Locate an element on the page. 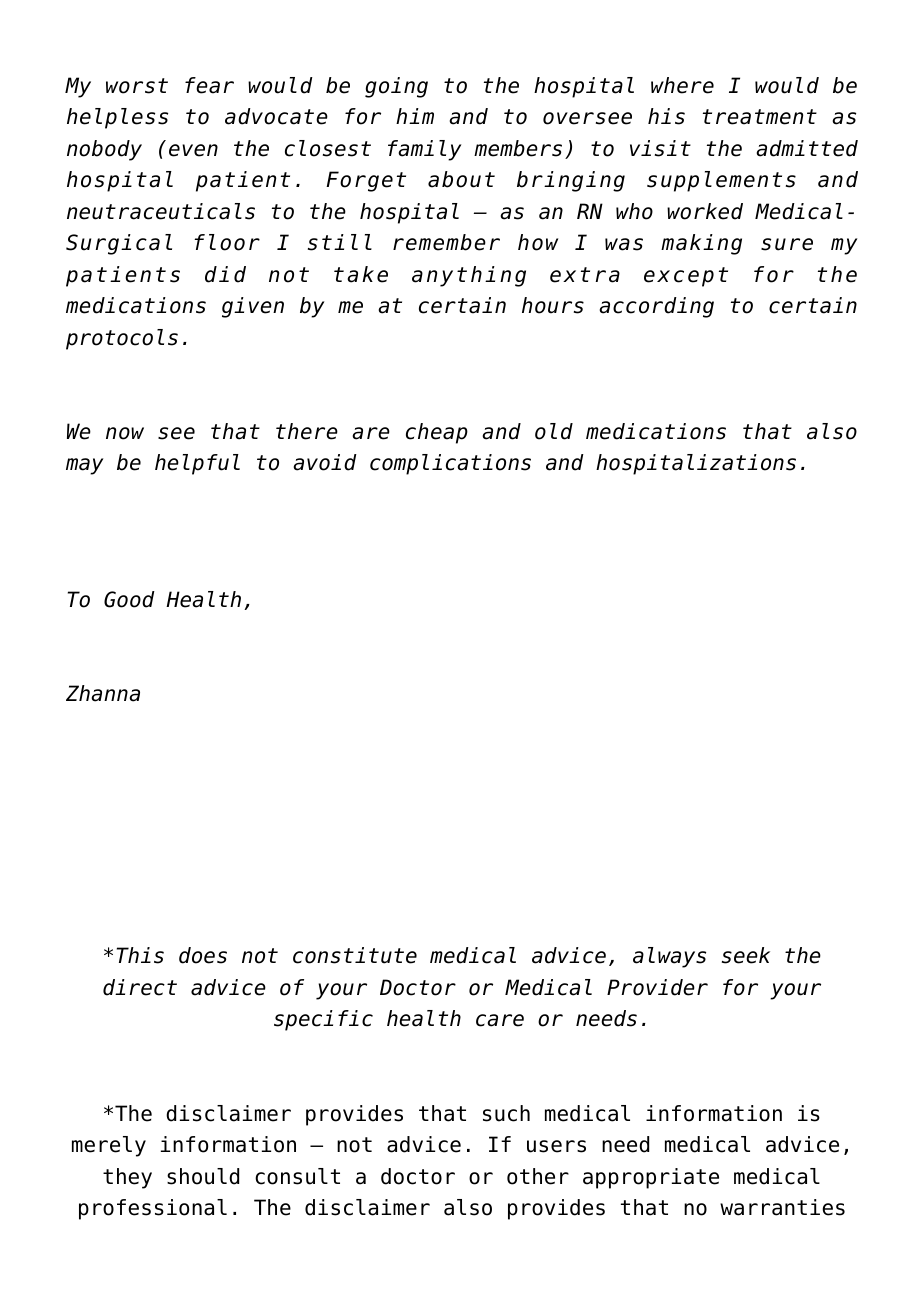  Good is located at coordinates (129, 599).
